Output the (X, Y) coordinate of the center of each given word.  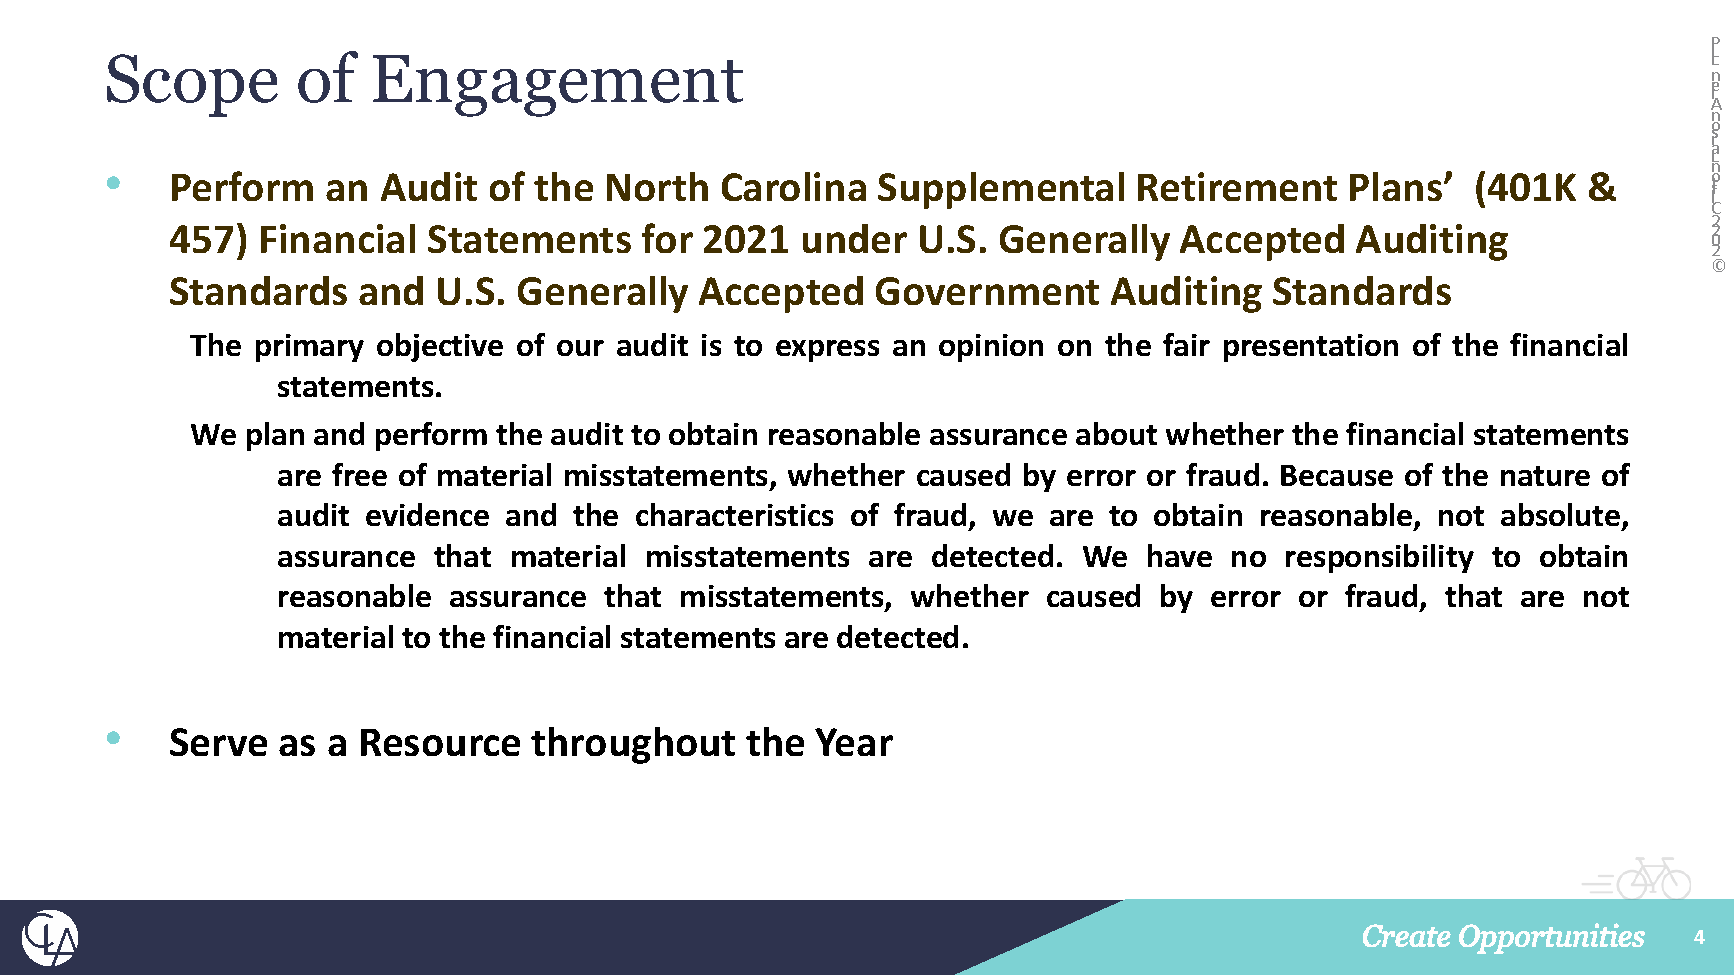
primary (310, 348)
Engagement (558, 86)
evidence (427, 514)
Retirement (1237, 186)
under (855, 238)
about (1116, 433)
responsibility (1380, 558)
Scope (192, 85)
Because (1337, 475)
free (359, 474)
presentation (1311, 348)
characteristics (734, 514)
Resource (440, 742)
